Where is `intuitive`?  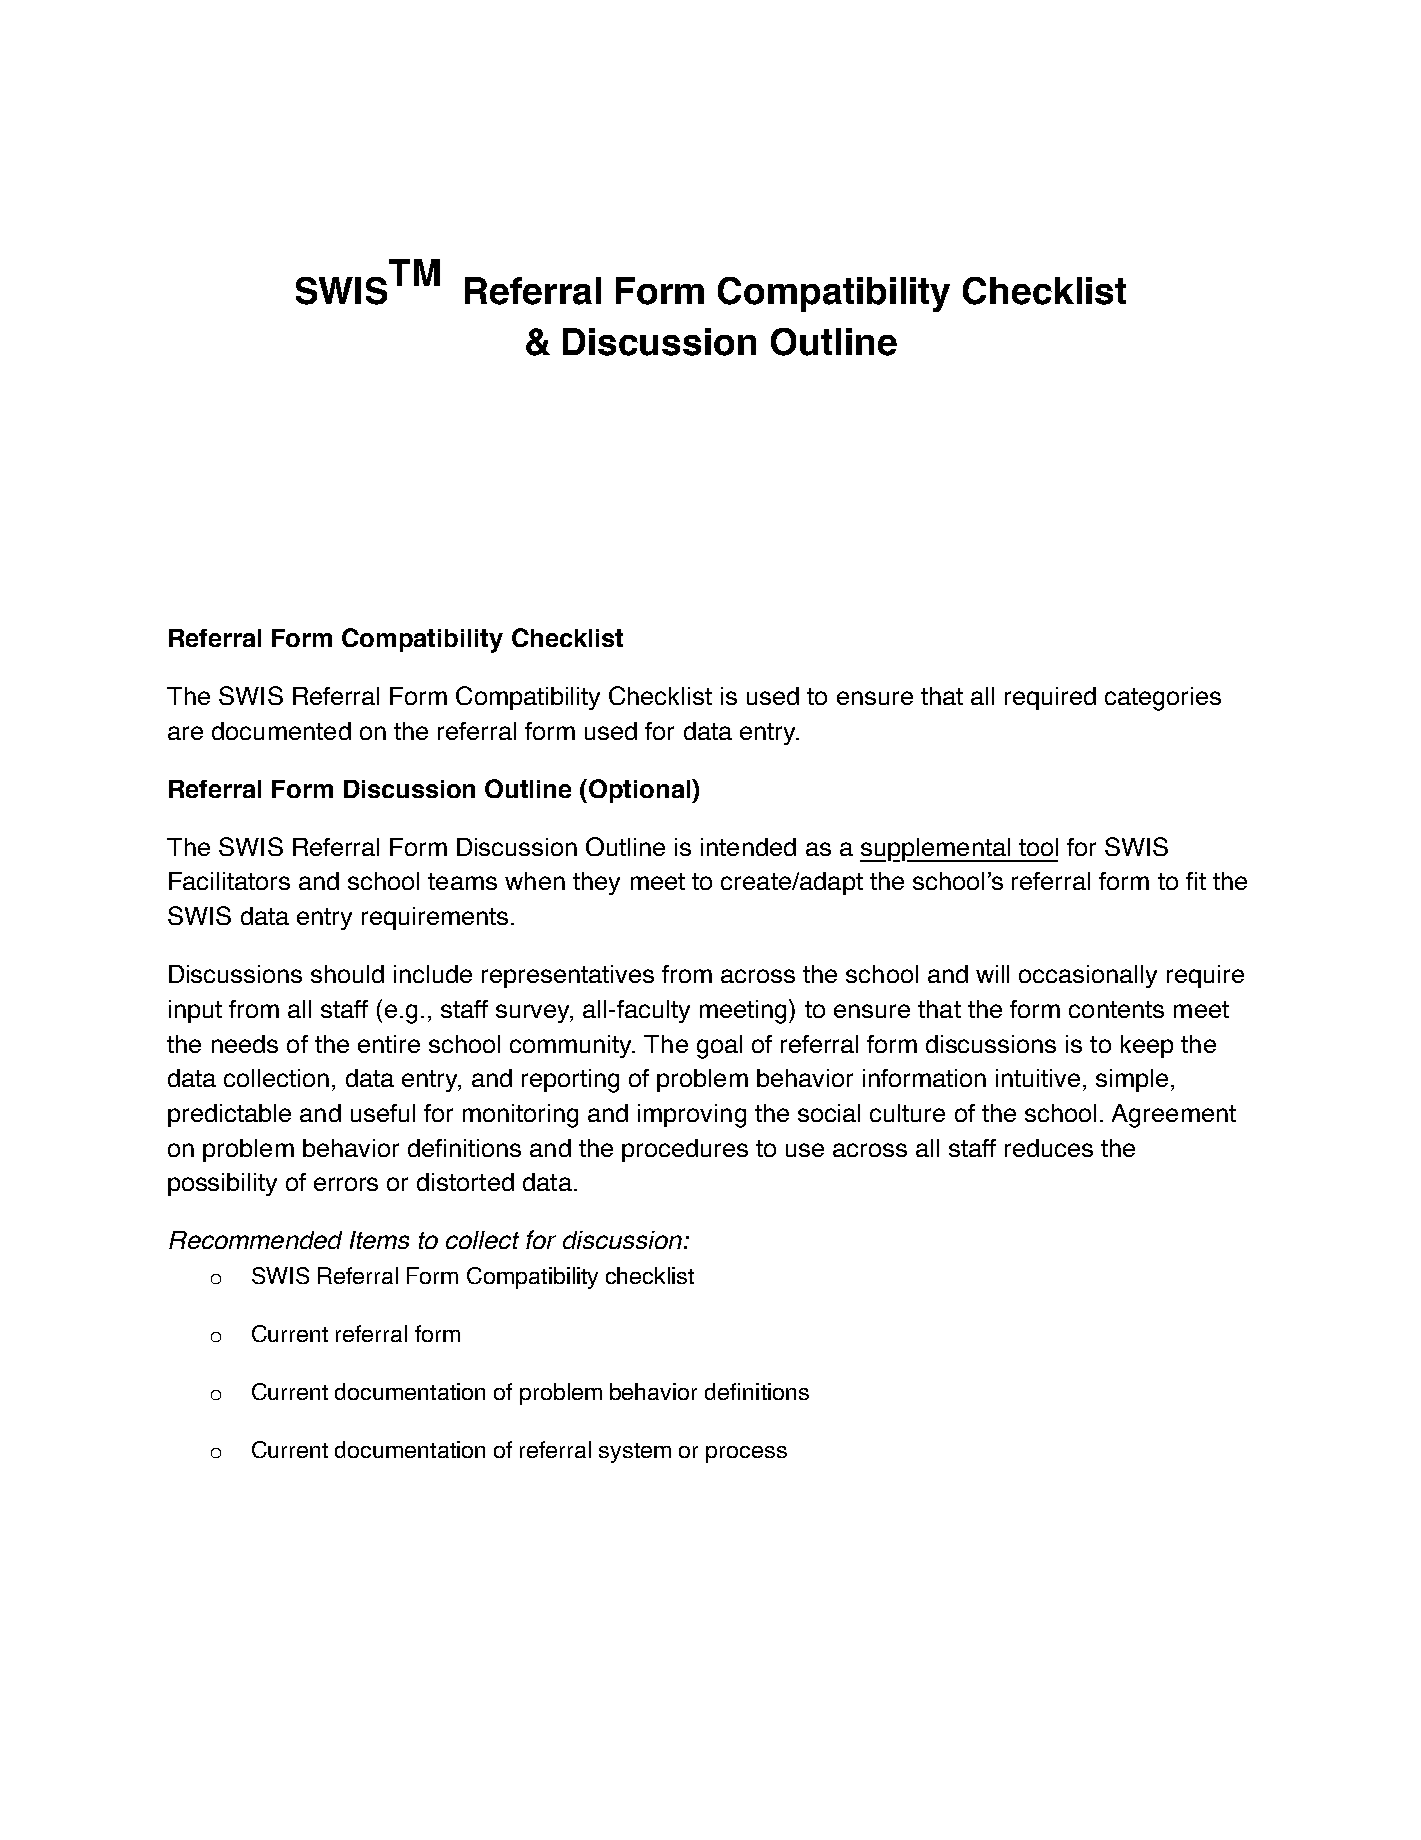 intuitive is located at coordinates (1038, 1078).
